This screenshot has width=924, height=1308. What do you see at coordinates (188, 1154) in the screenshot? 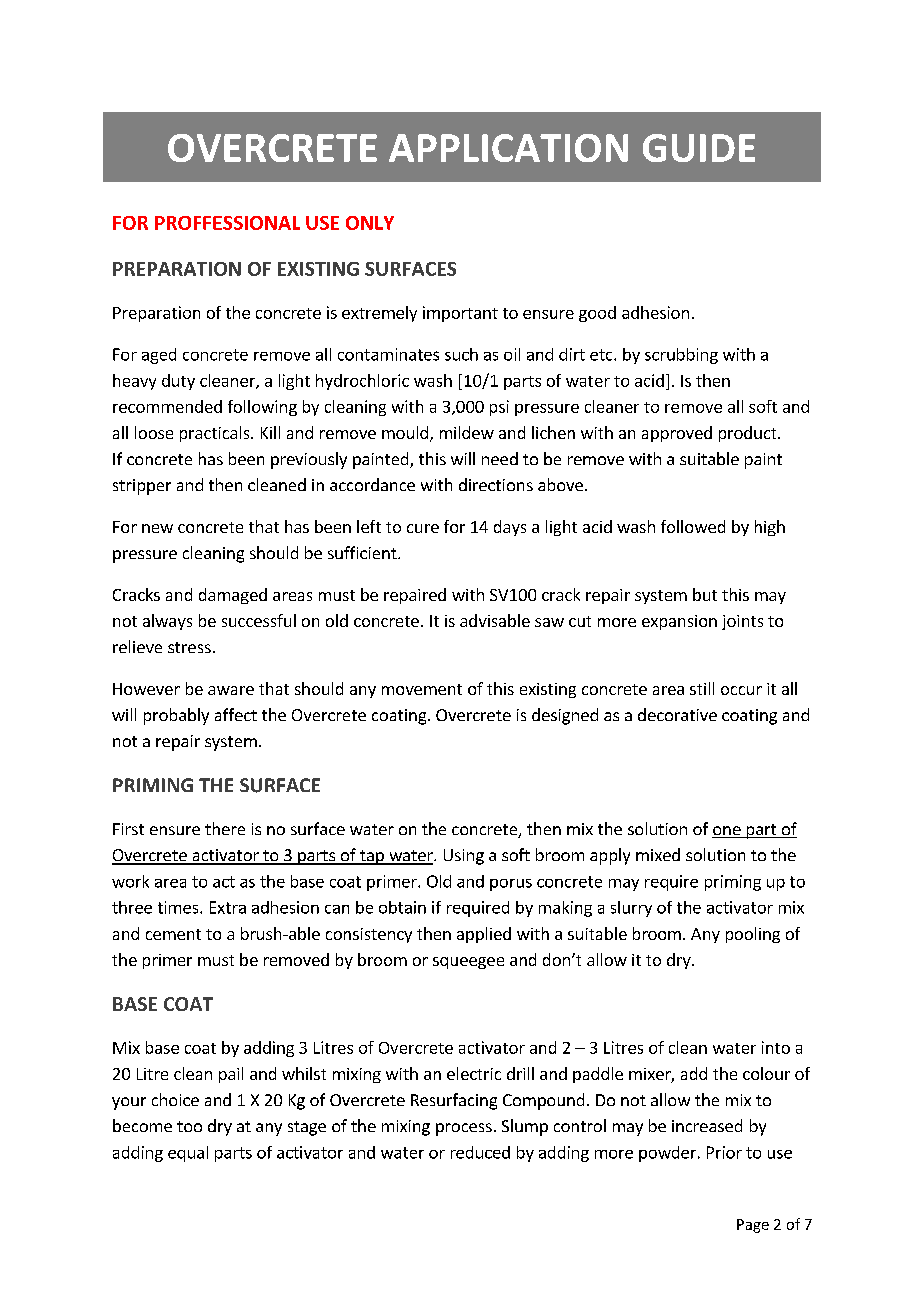
I see `equal` at bounding box center [188, 1154].
